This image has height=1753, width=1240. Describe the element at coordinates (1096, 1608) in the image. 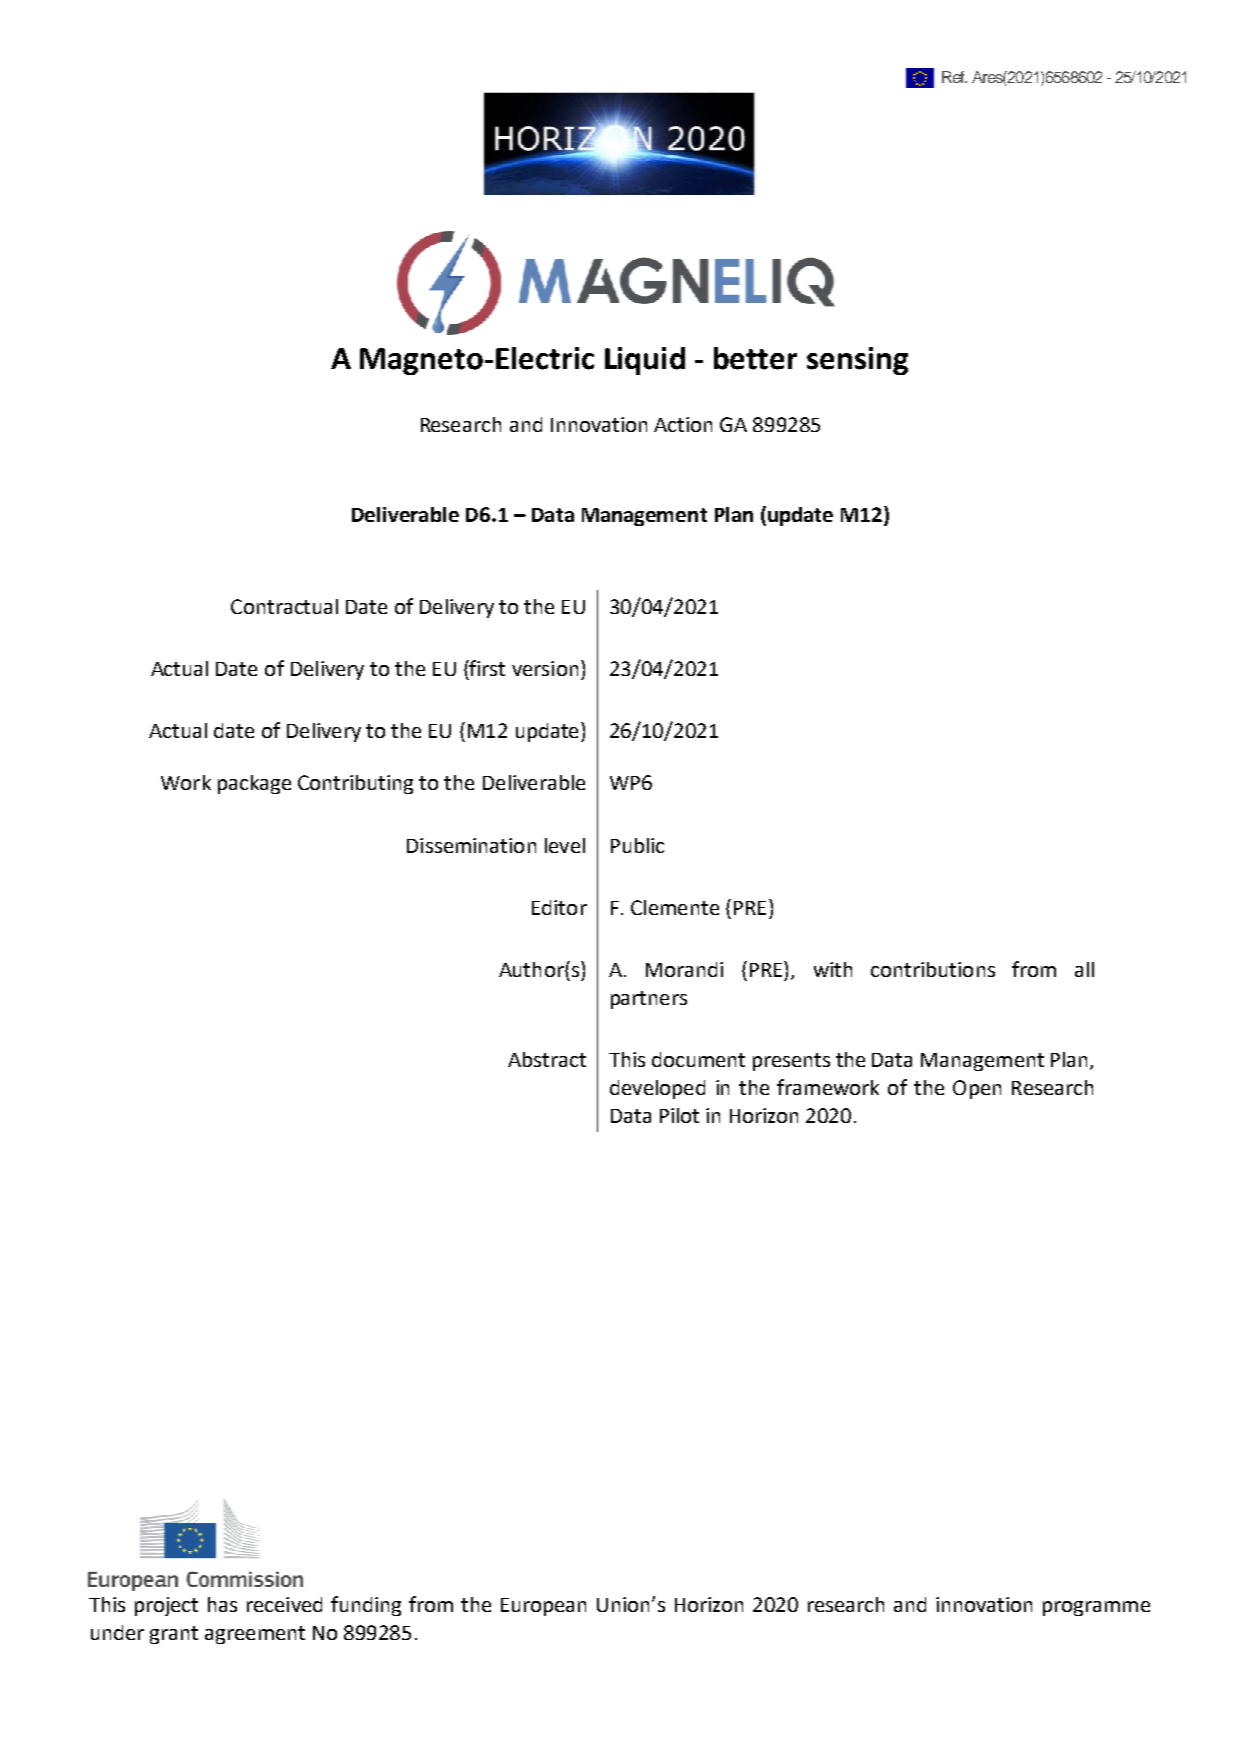

I see `programme` at that location.
